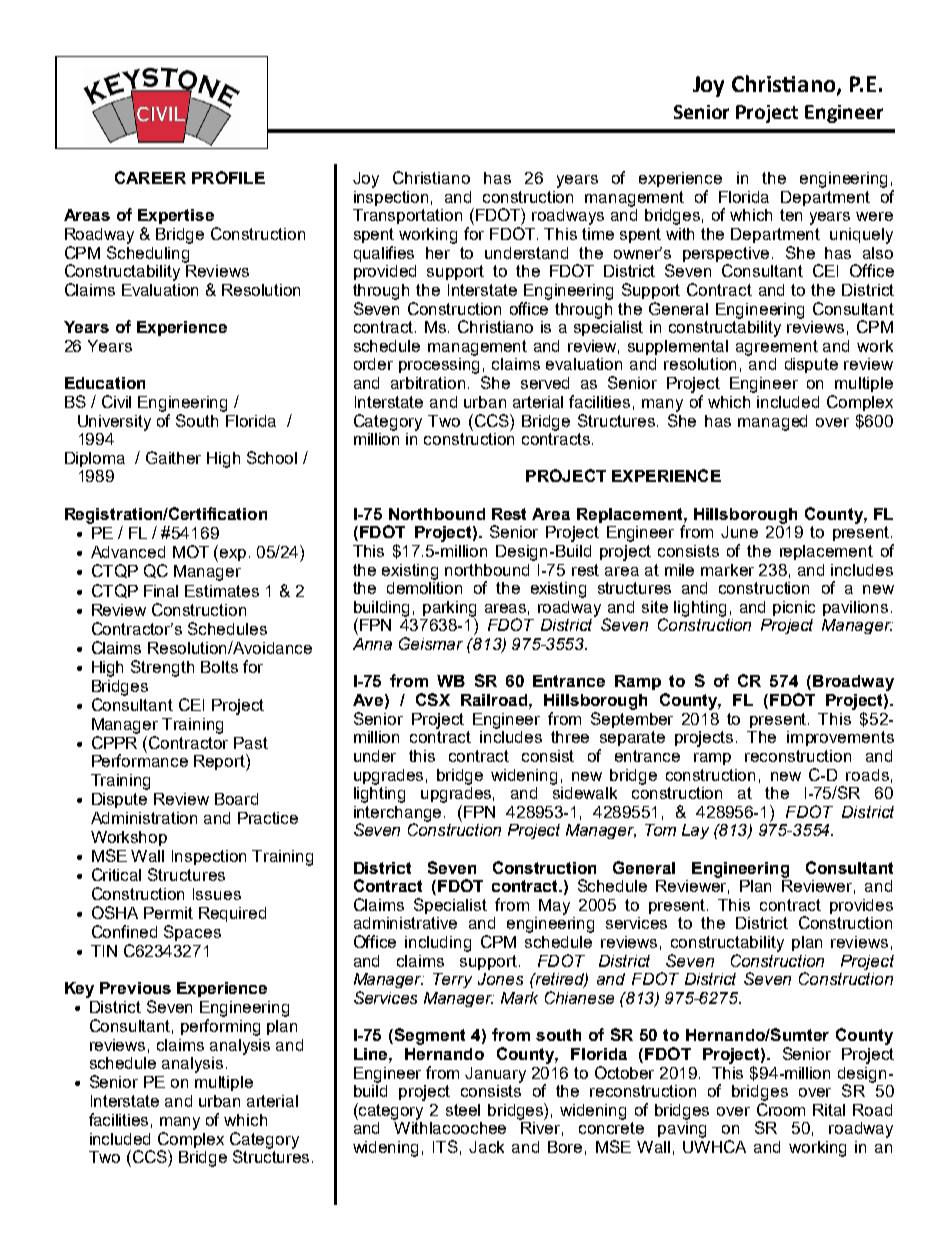  I want to click on managed, so click(772, 423).
